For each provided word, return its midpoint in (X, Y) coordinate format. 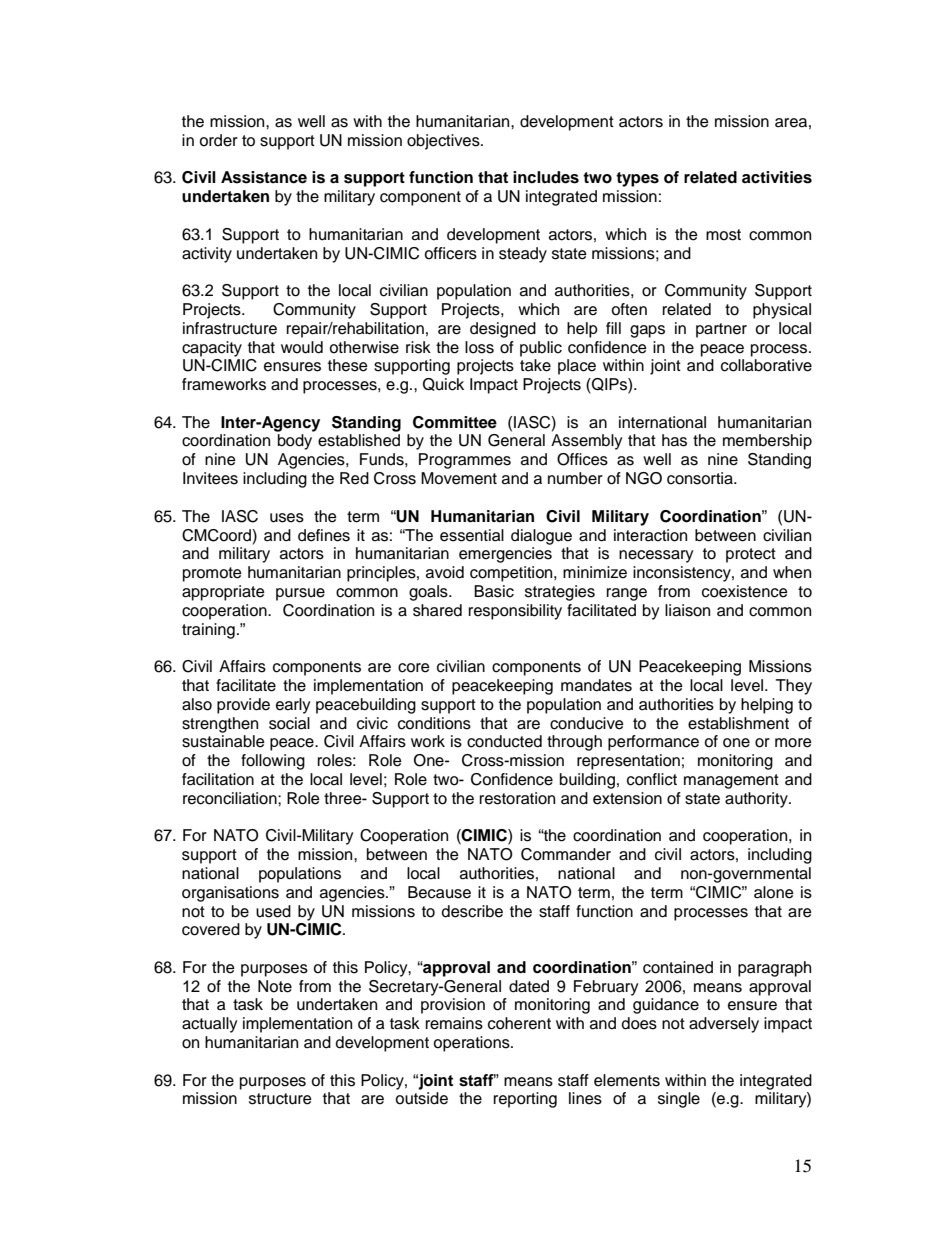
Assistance (264, 177)
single (679, 1100)
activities (777, 177)
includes (546, 177)
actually (209, 1025)
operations (472, 1044)
